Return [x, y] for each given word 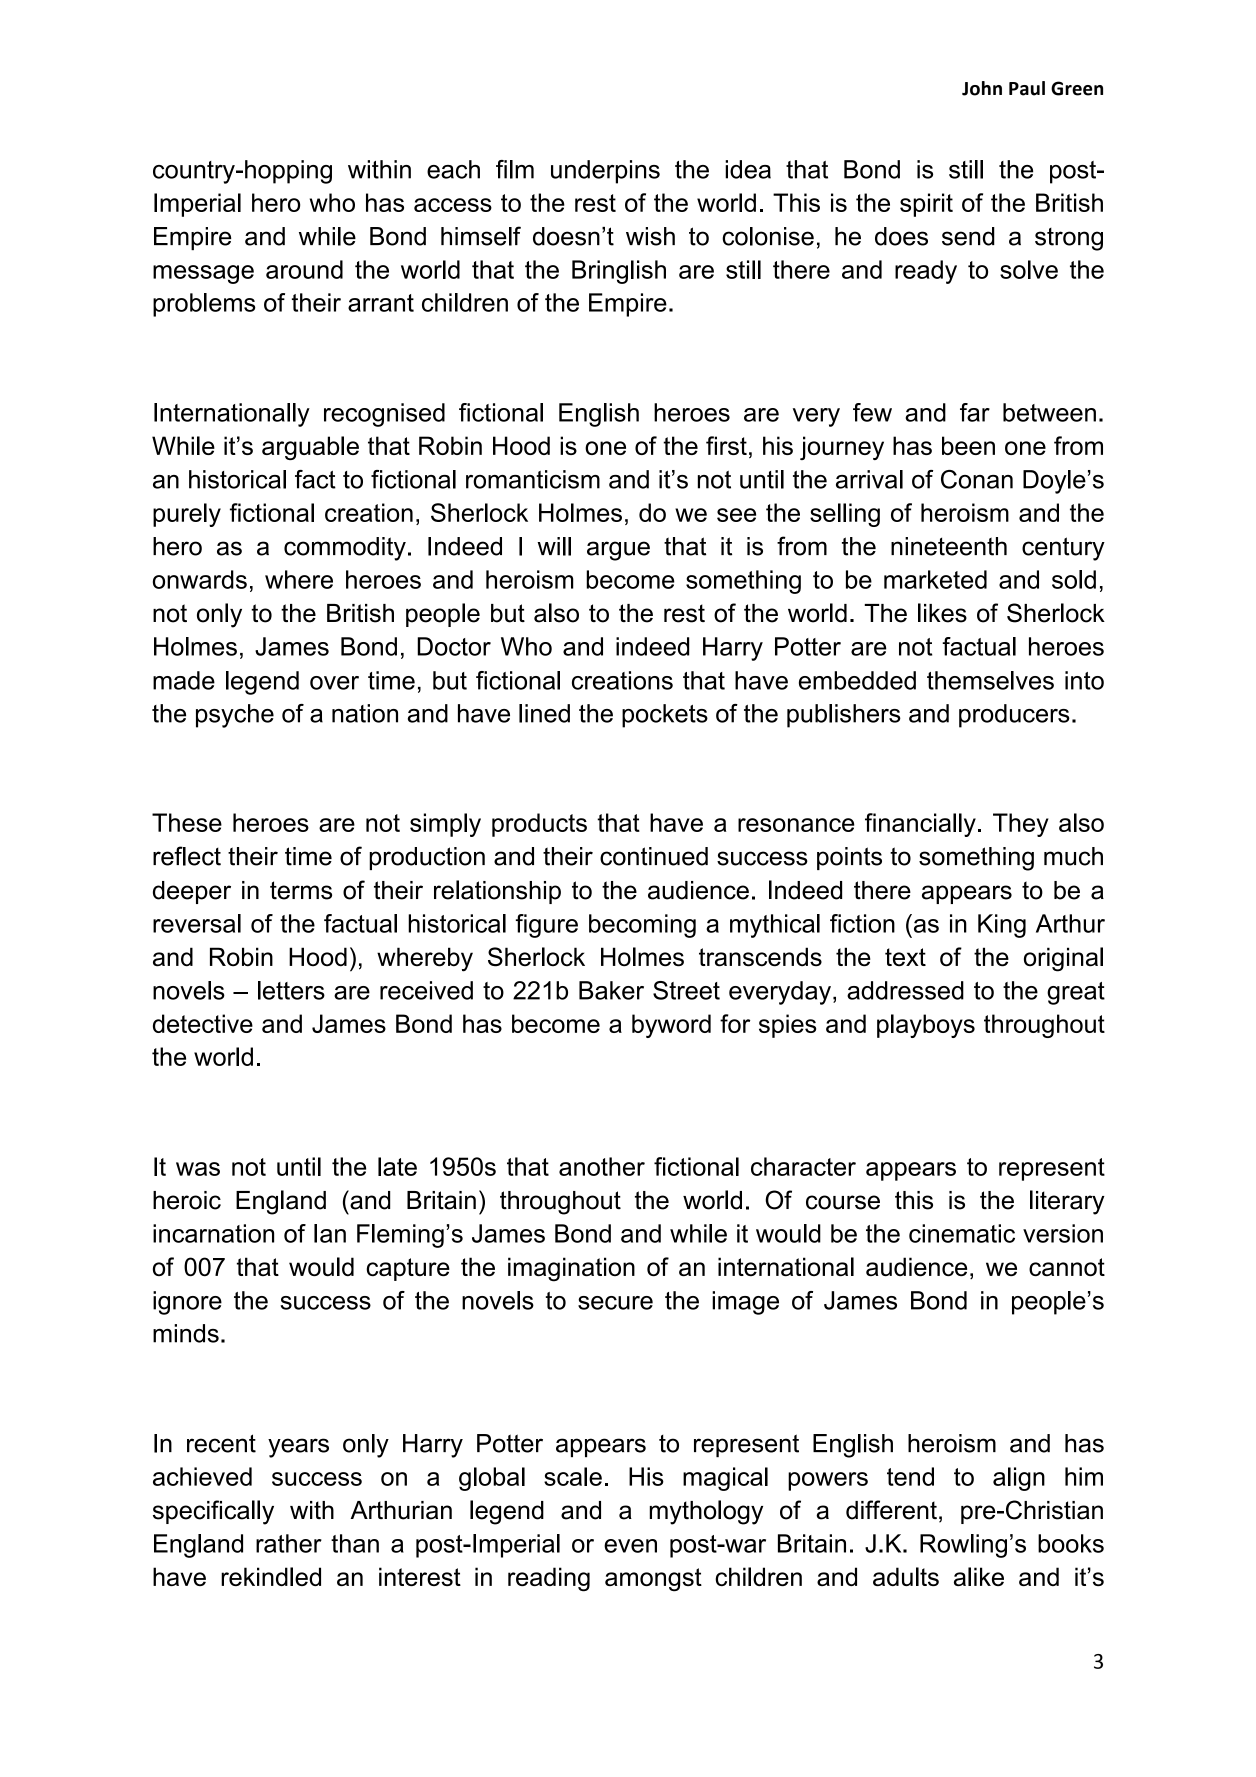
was [198, 1169]
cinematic [962, 1233]
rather [289, 1543]
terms [301, 890]
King [1002, 926]
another [602, 1166]
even [630, 1546]
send [968, 236]
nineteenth [949, 546]
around [304, 269]
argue [618, 551]
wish [650, 236]
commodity [345, 549]
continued [654, 856]
